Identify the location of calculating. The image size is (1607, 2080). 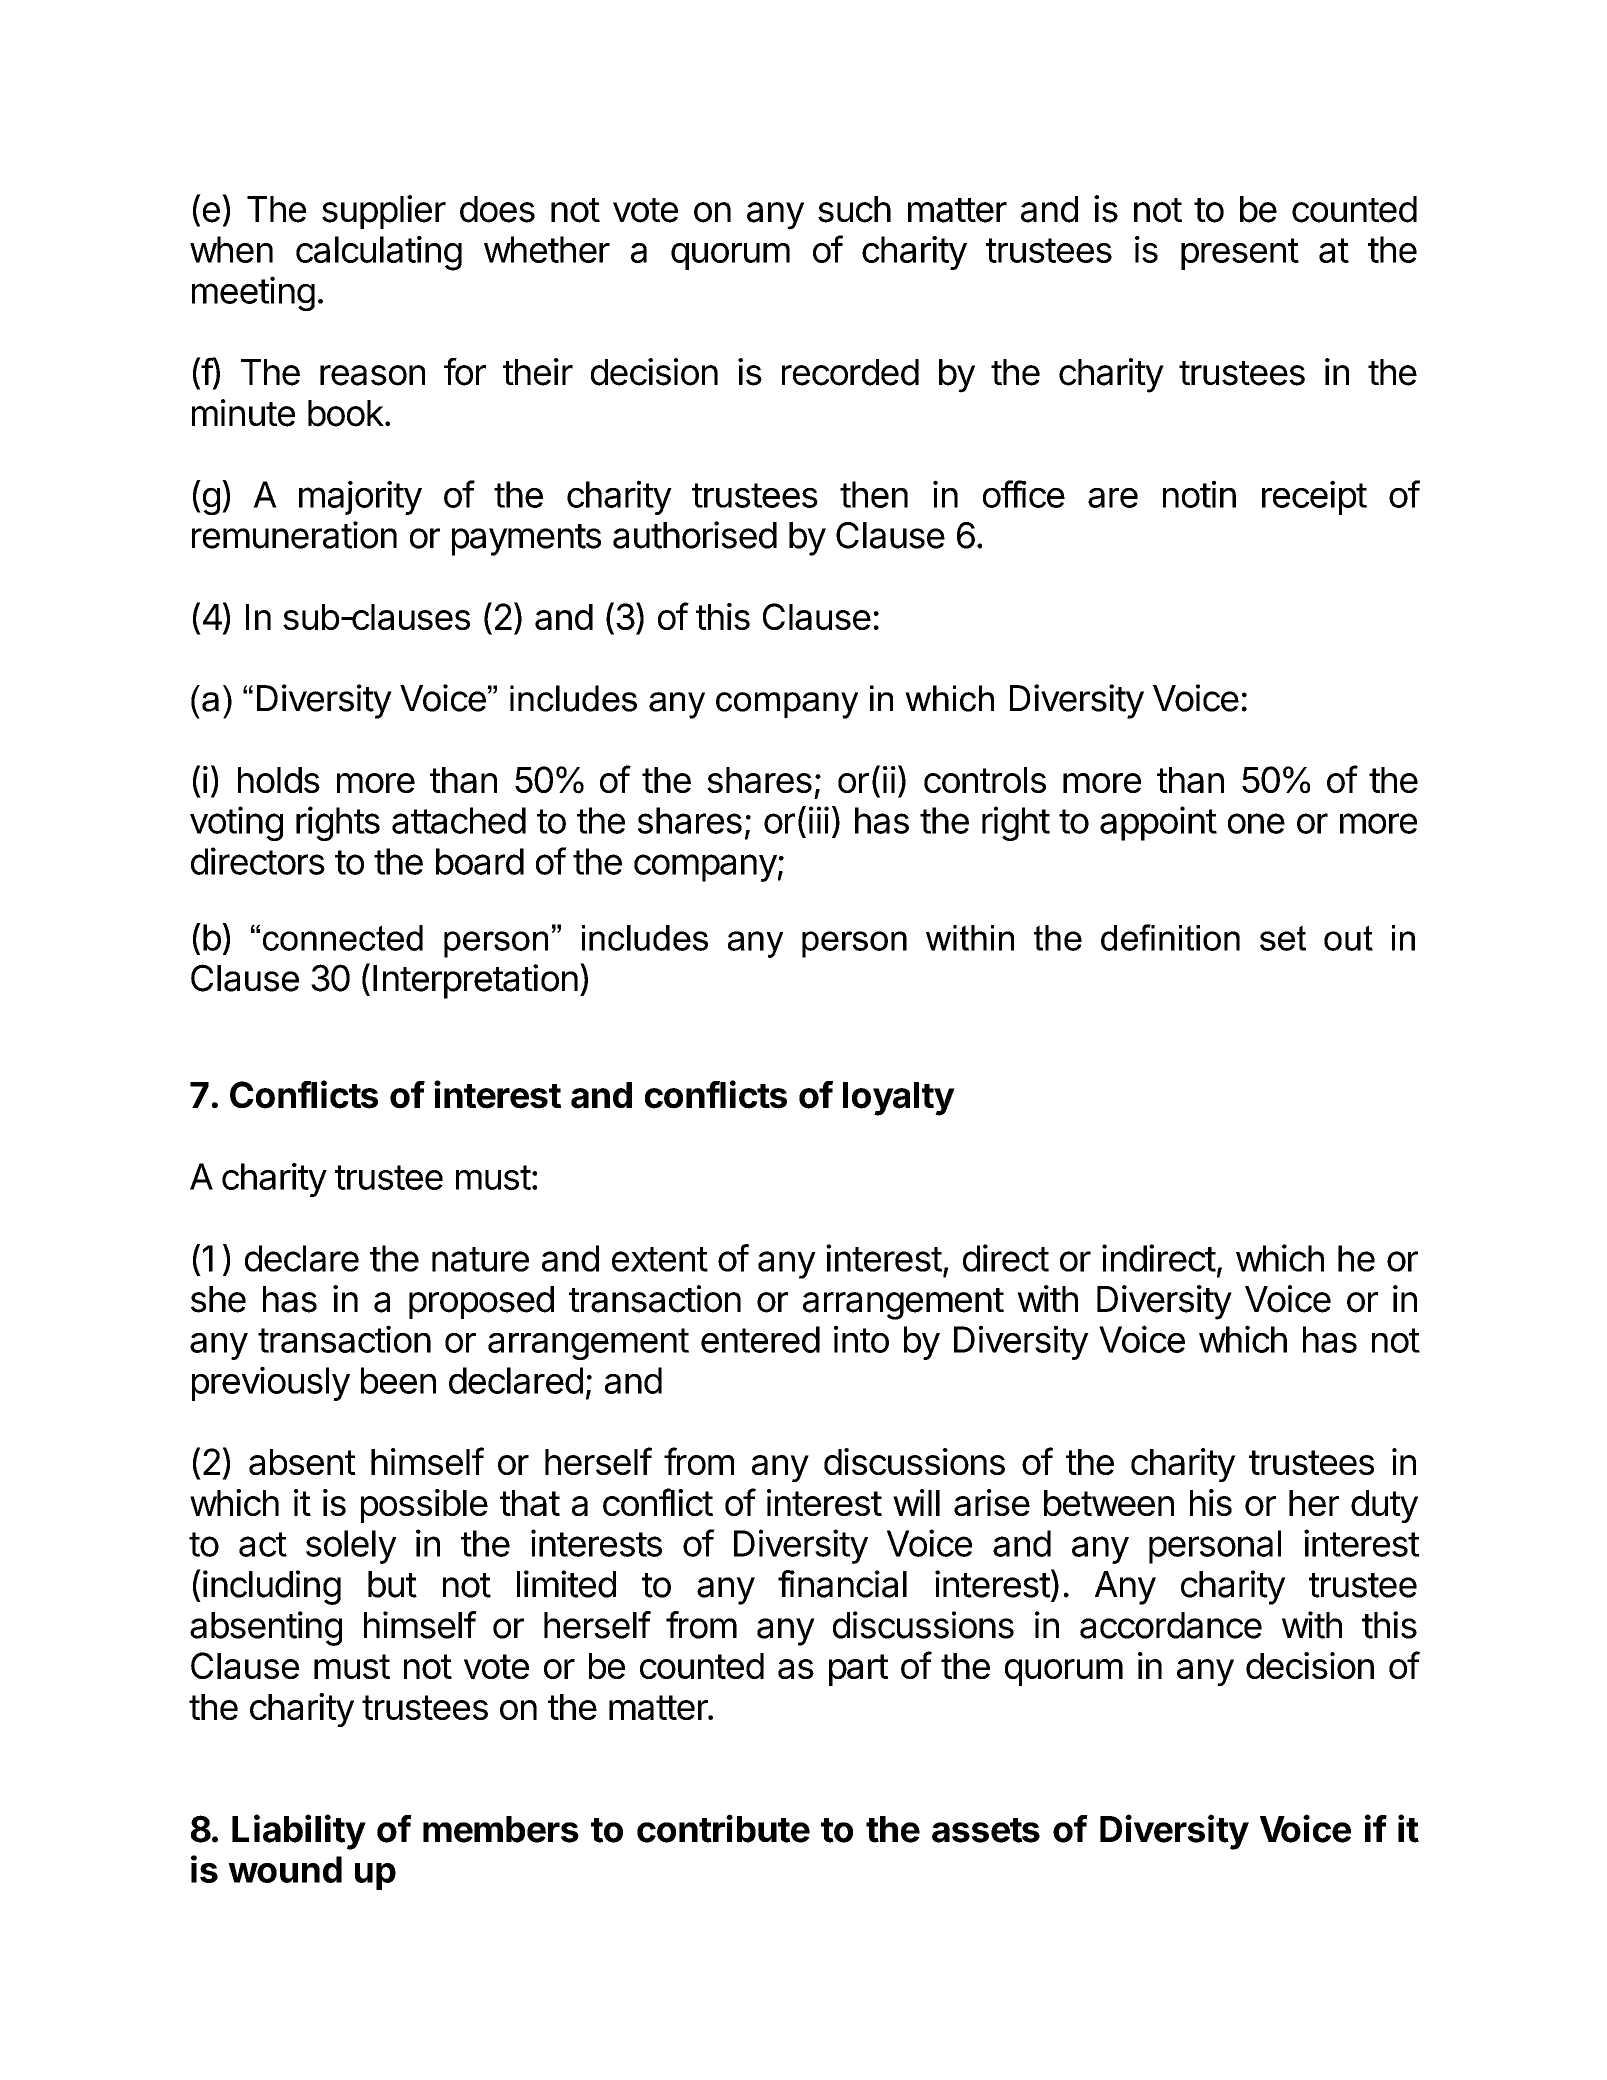
(379, 253).
